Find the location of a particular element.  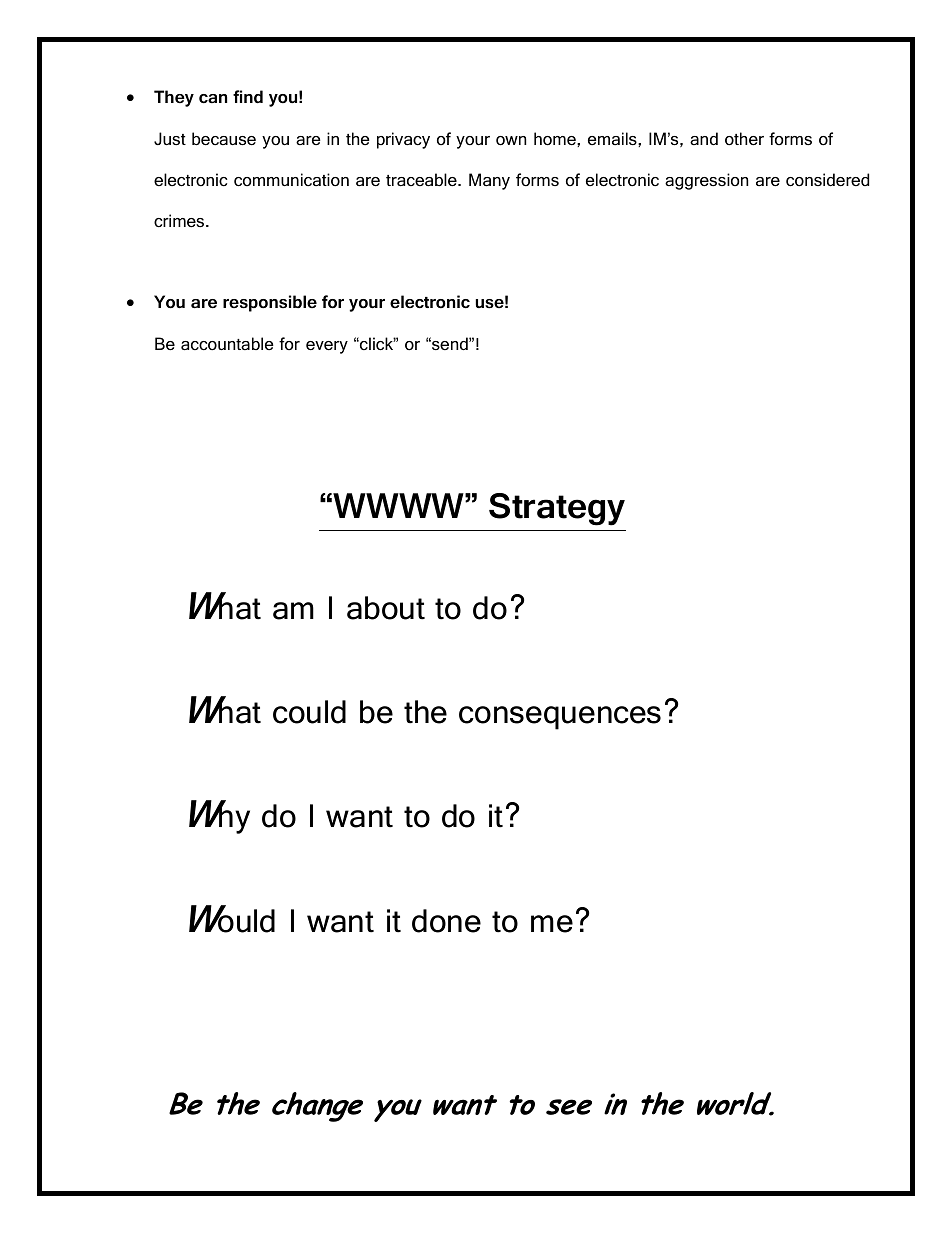

done is located at coordinates (446, 921).
